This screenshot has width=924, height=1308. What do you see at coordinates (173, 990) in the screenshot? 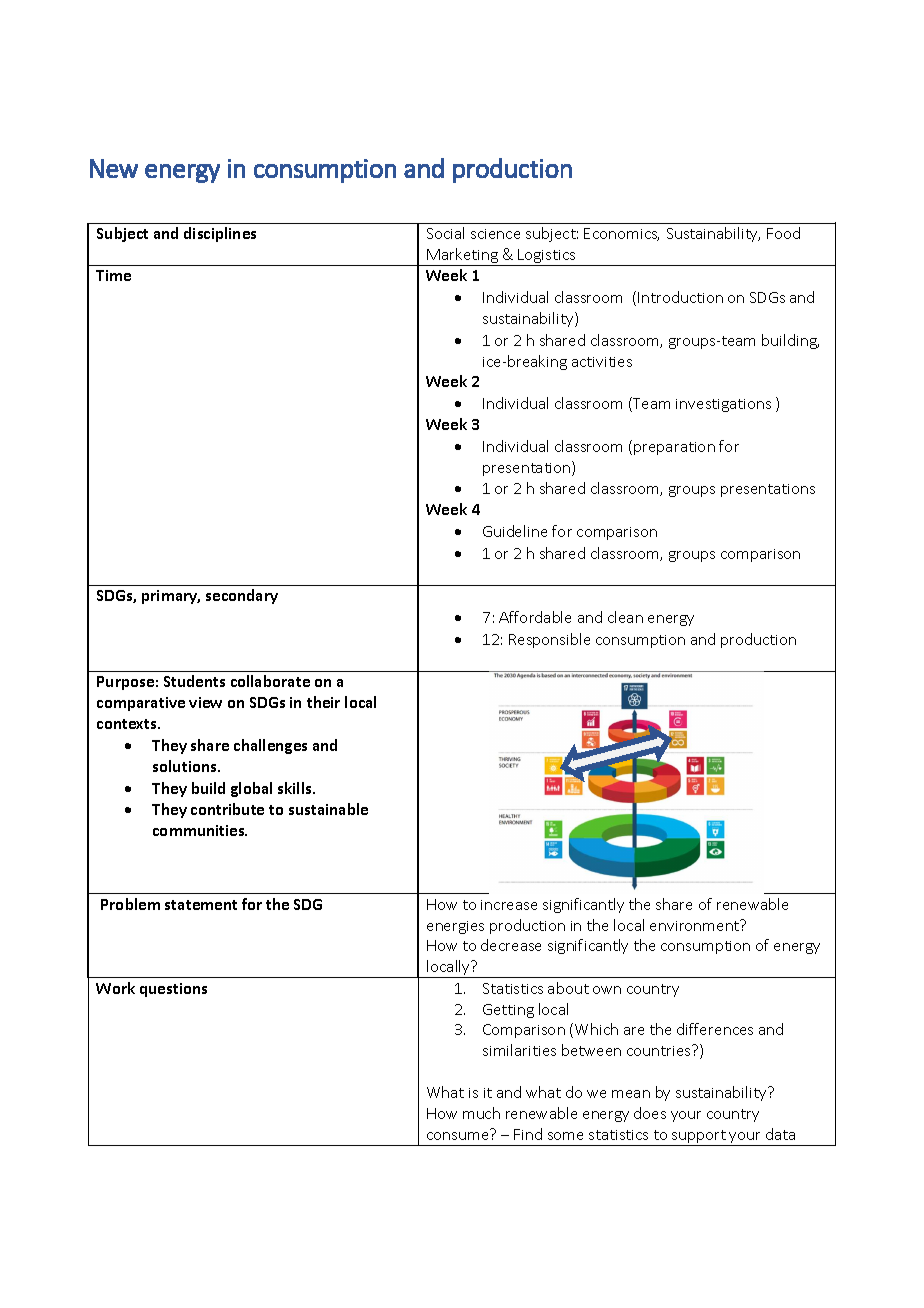
I see `questions` at bounding box center [173, 990].
